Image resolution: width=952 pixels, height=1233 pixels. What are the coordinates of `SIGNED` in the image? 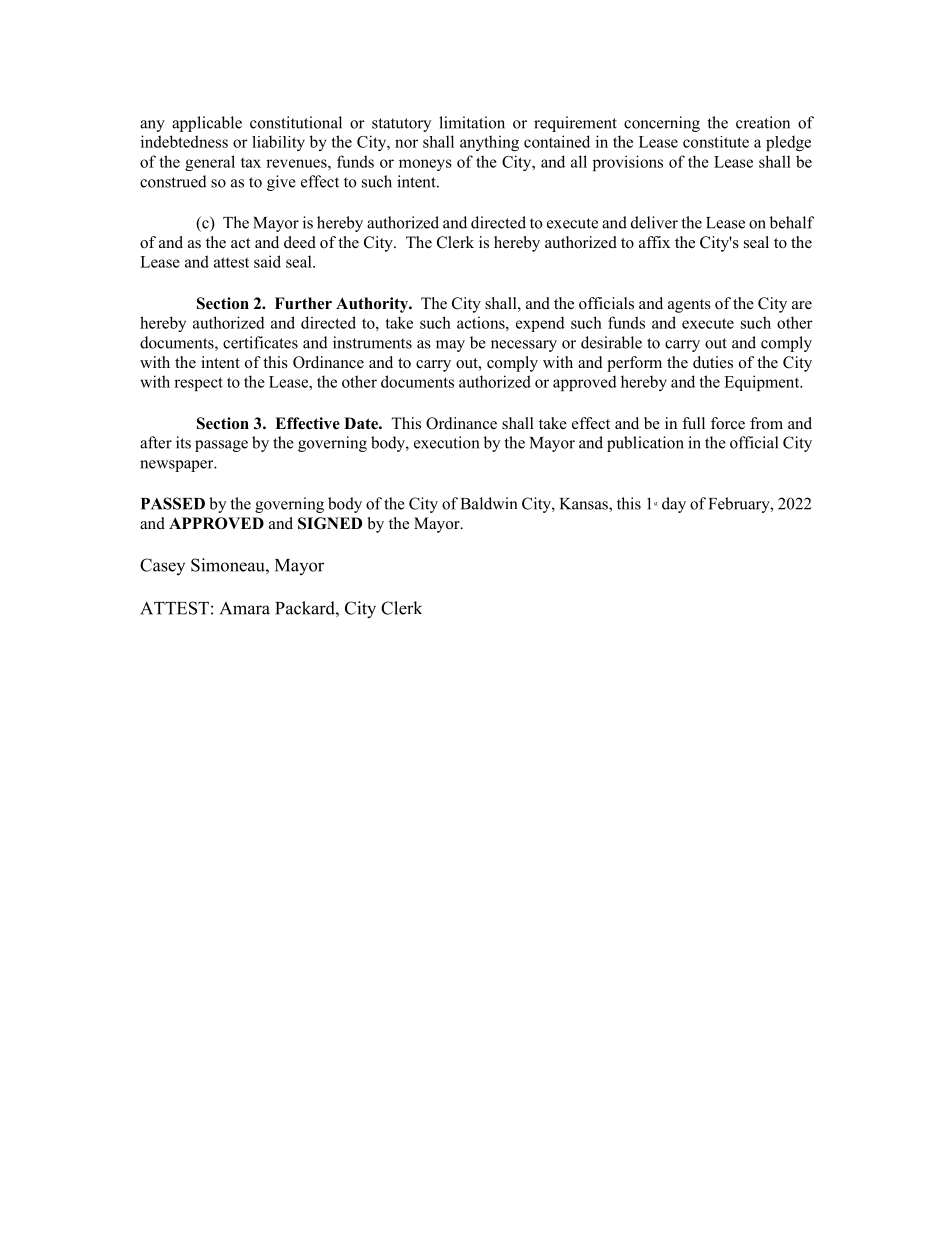 It's located at (330, 523).
